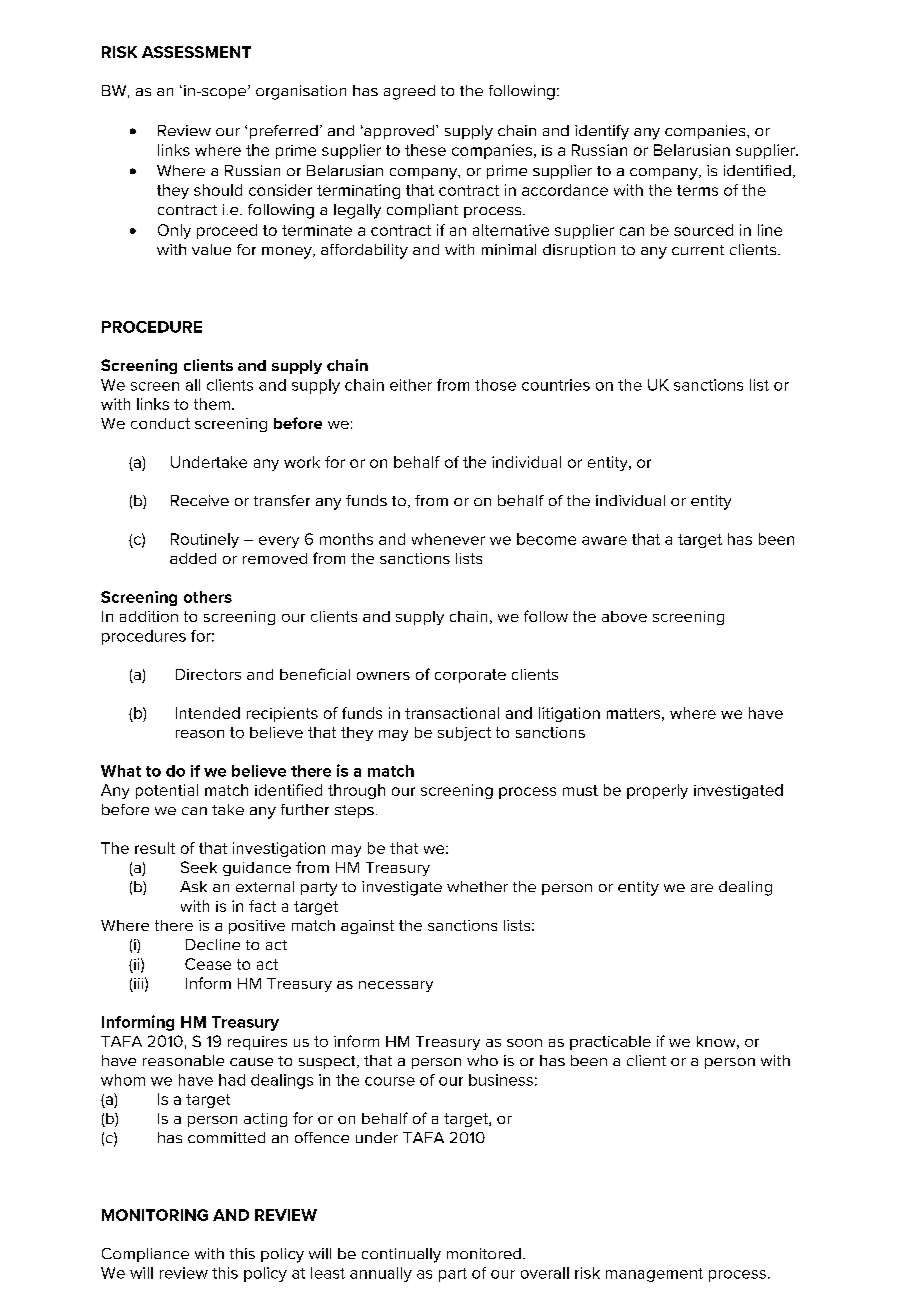 The image size is (924, 1308). I want to click on identify, so click(602, 132).
